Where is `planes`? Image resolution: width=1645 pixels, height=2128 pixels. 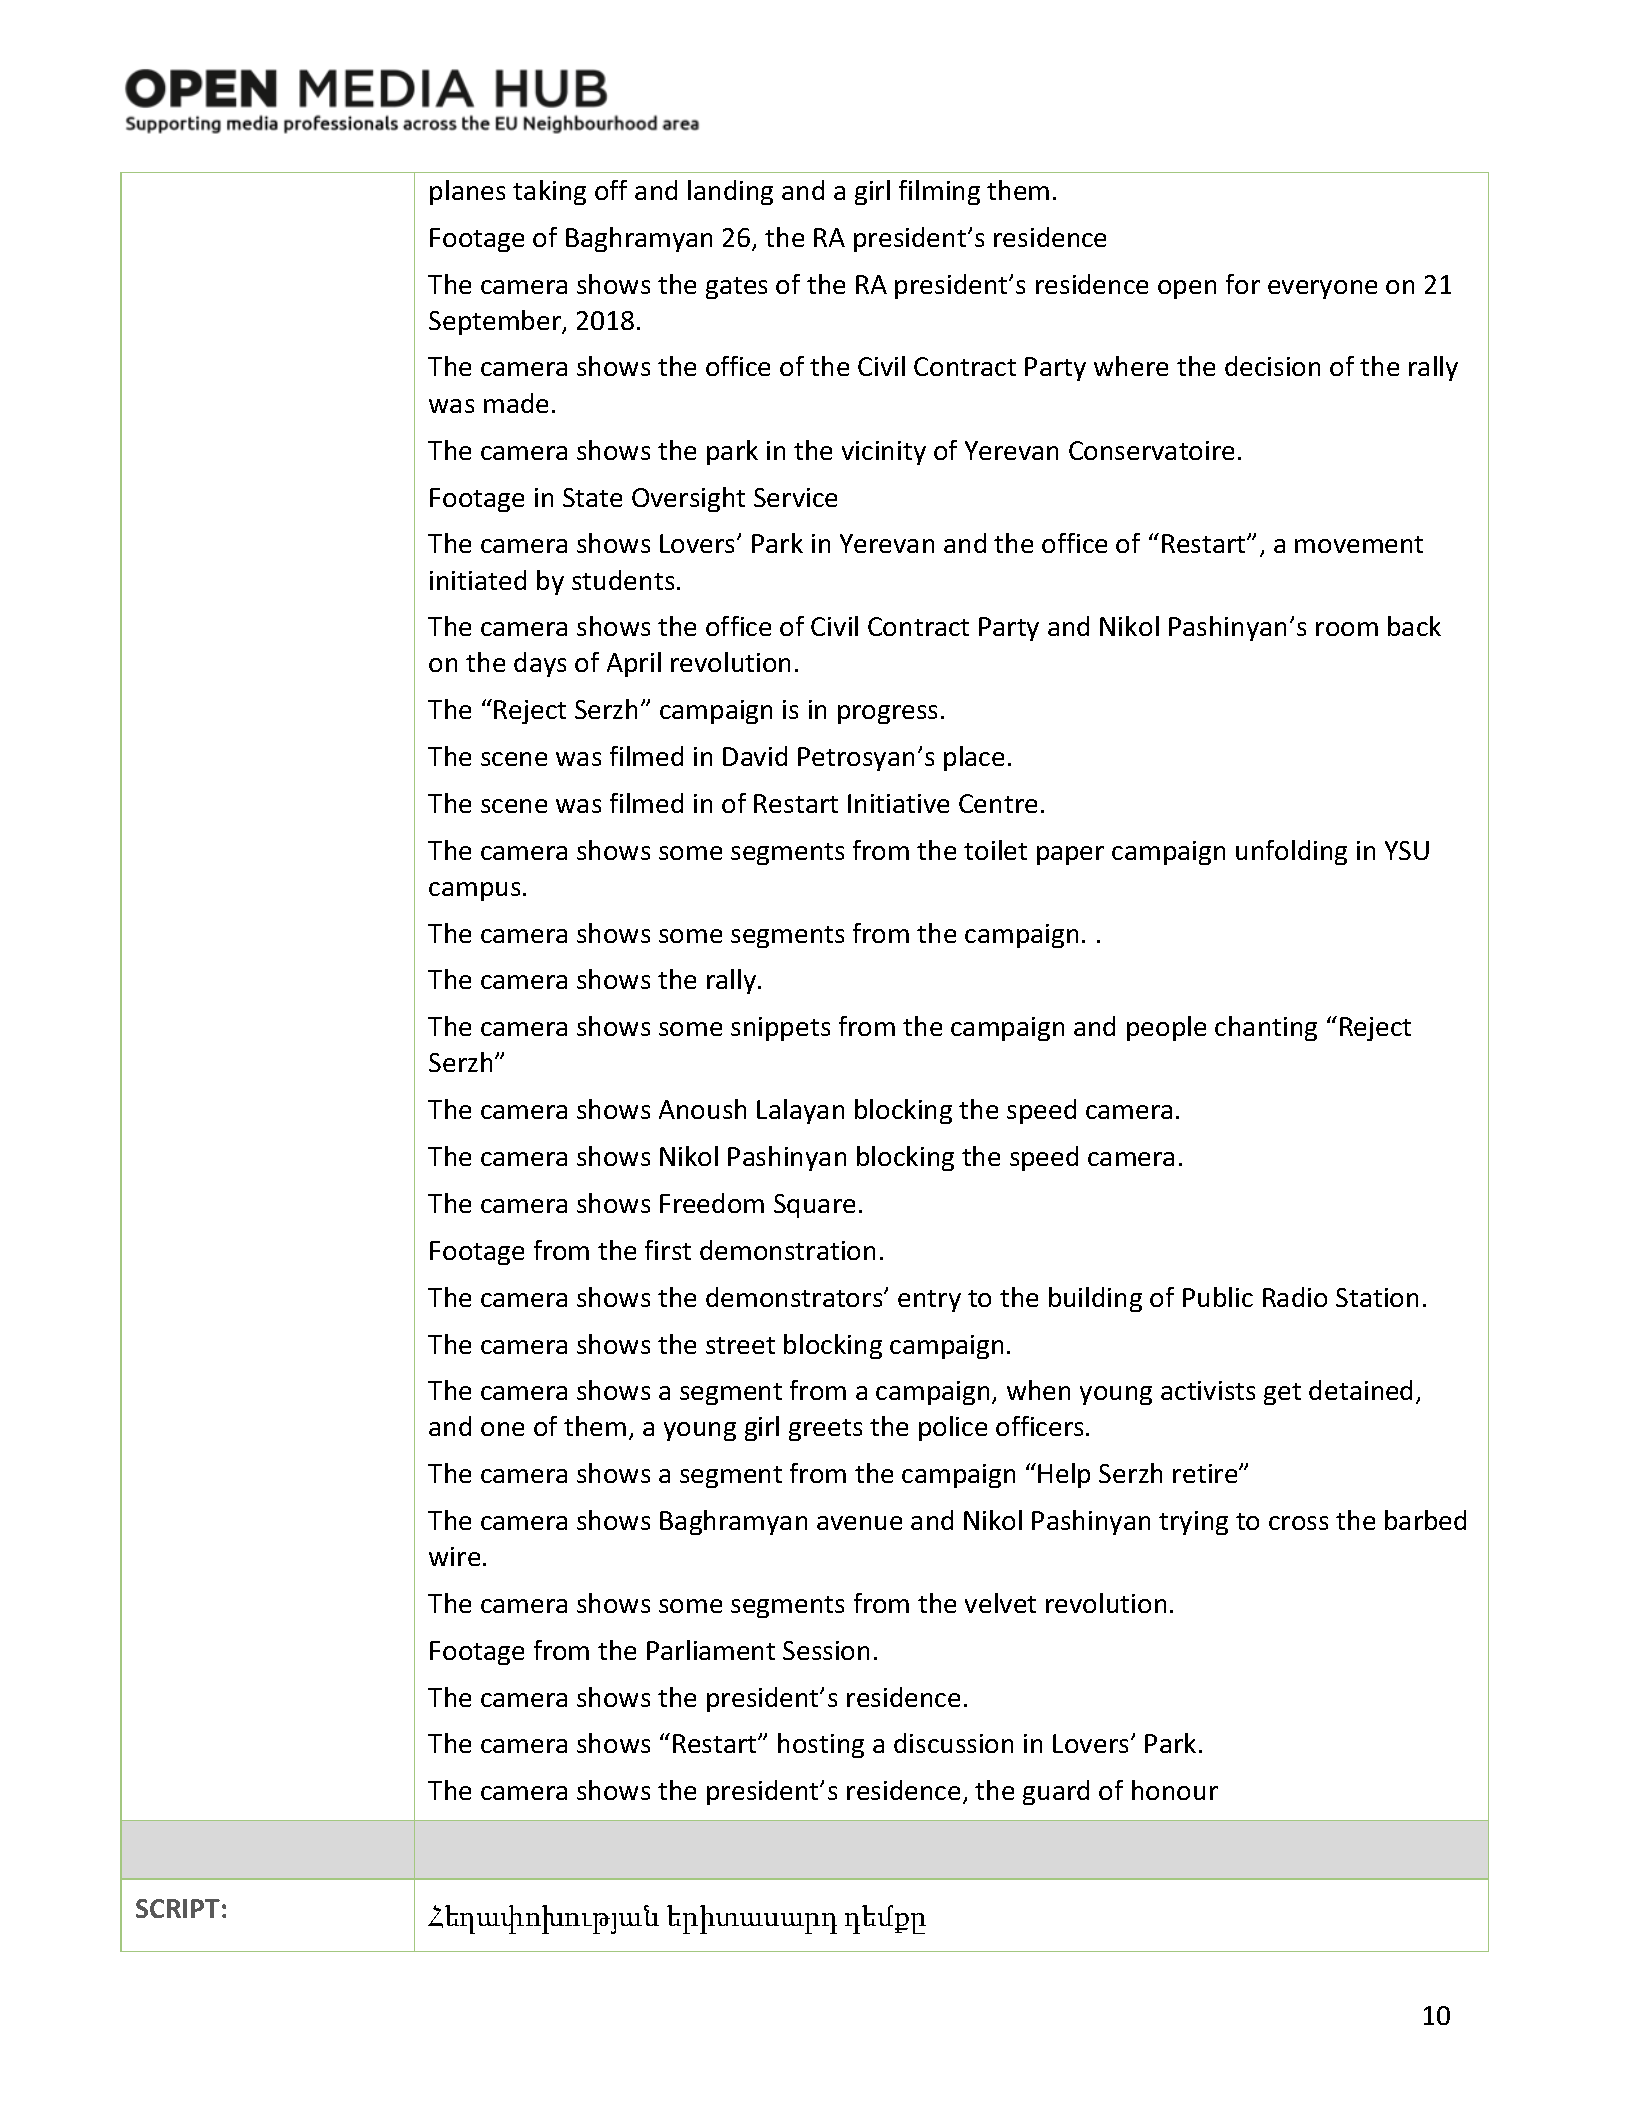
planes is located at coordinates (467, 192).
